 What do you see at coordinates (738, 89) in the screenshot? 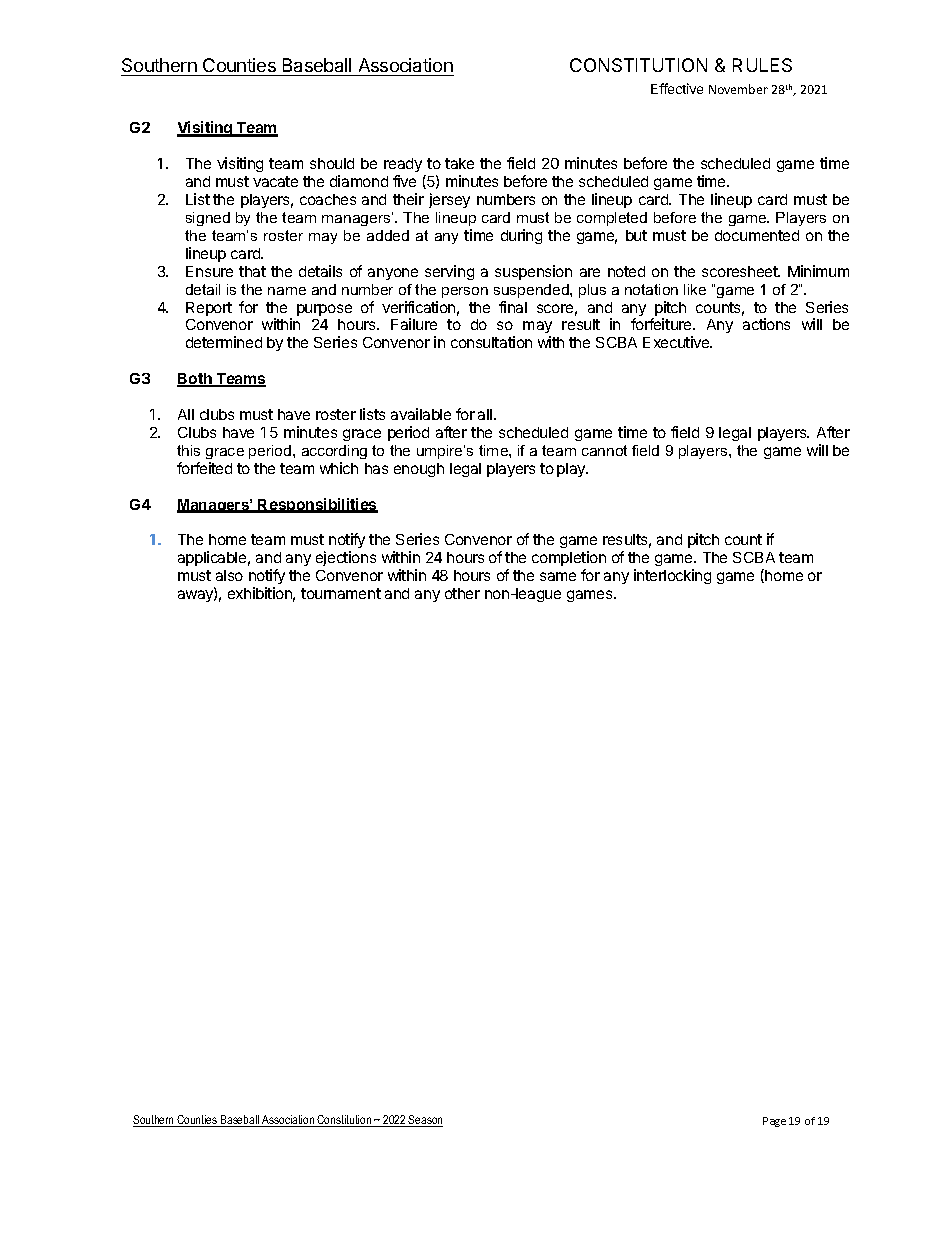
I see `November` at bounding box center [738, 89].
